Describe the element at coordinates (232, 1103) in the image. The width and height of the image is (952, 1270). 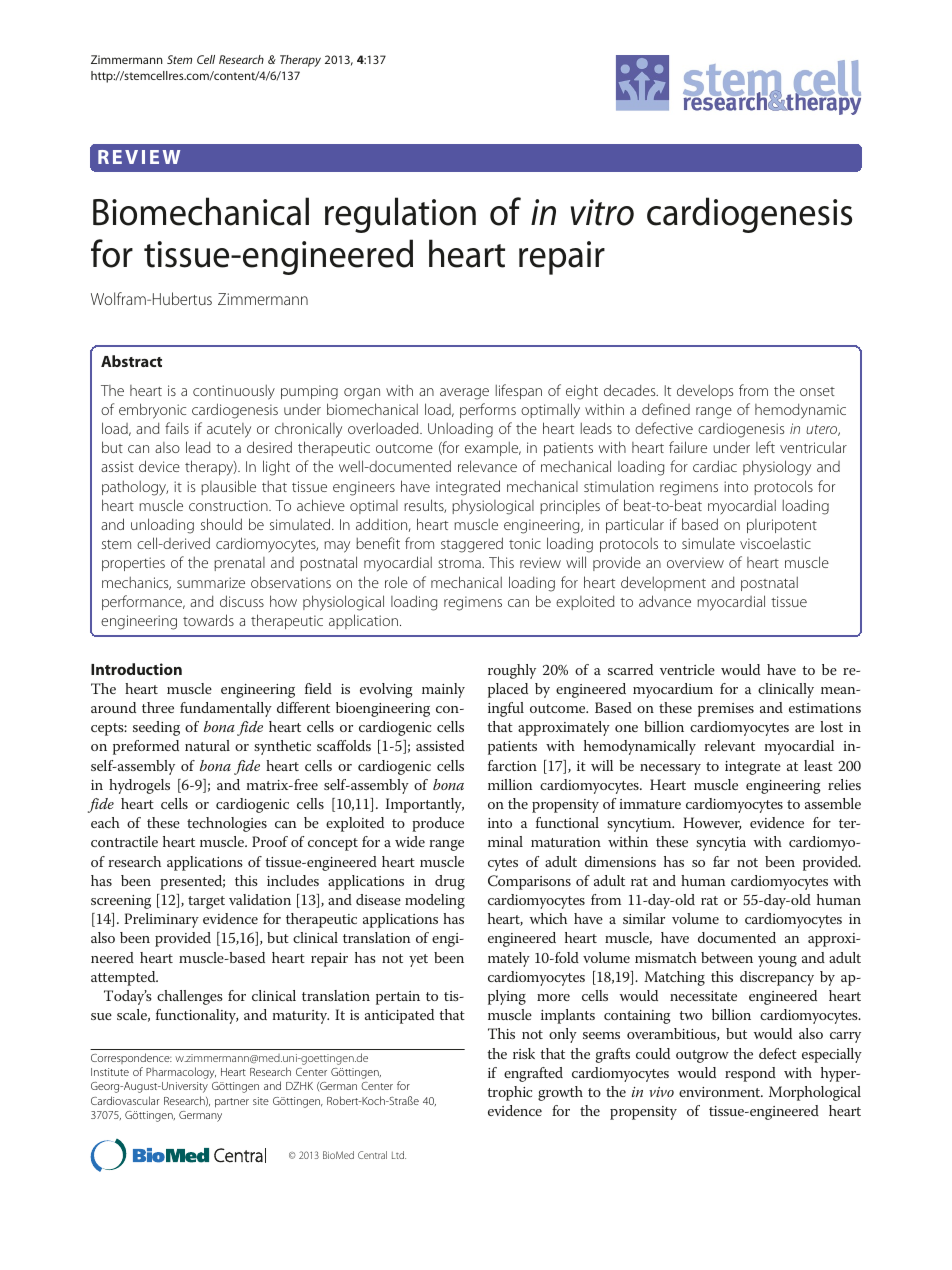
I see `partner` at that location.
